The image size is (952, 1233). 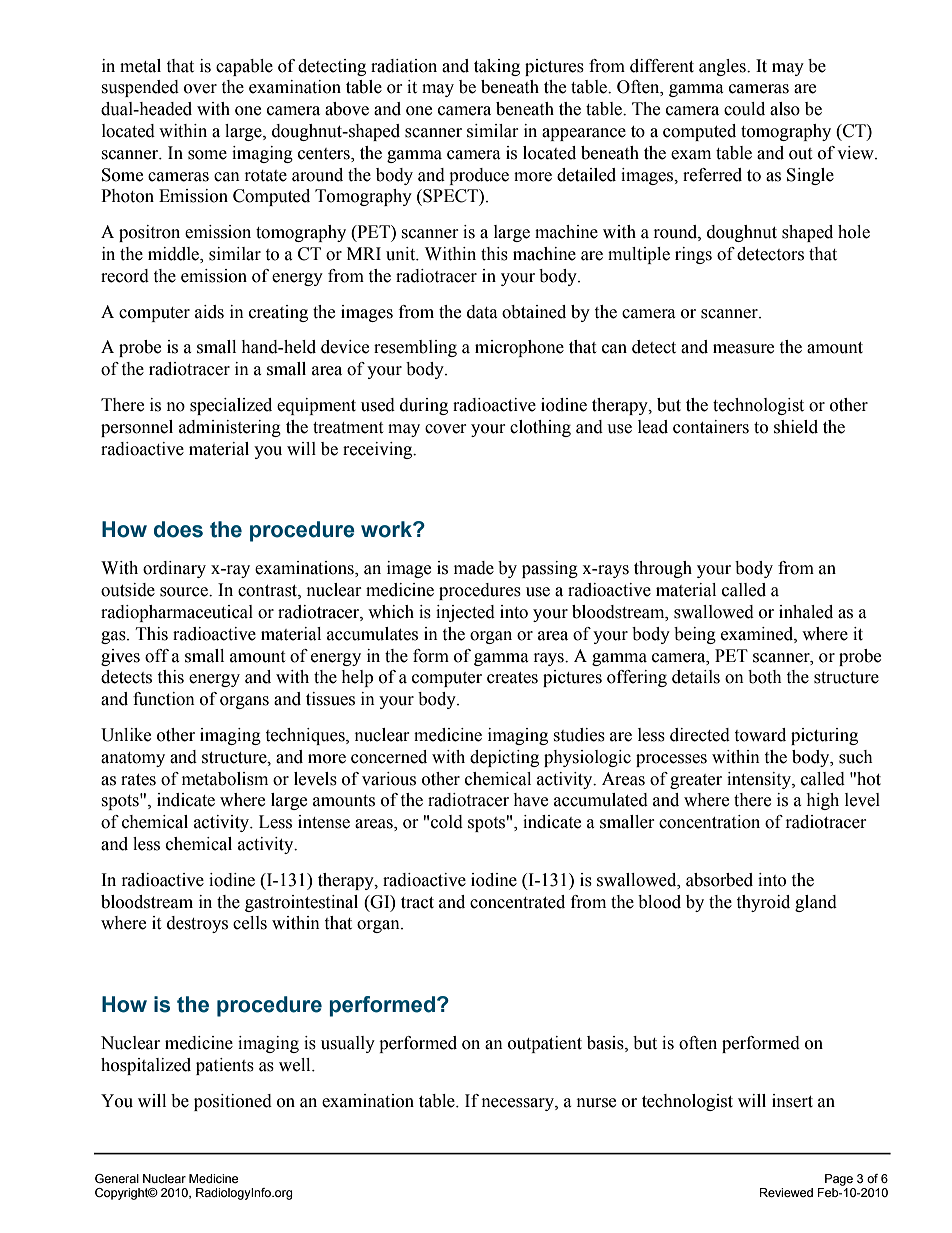 What do you see at coordinates (209, 312) in the screenshot?
I see `aids` at bounding box center [209, 312].
